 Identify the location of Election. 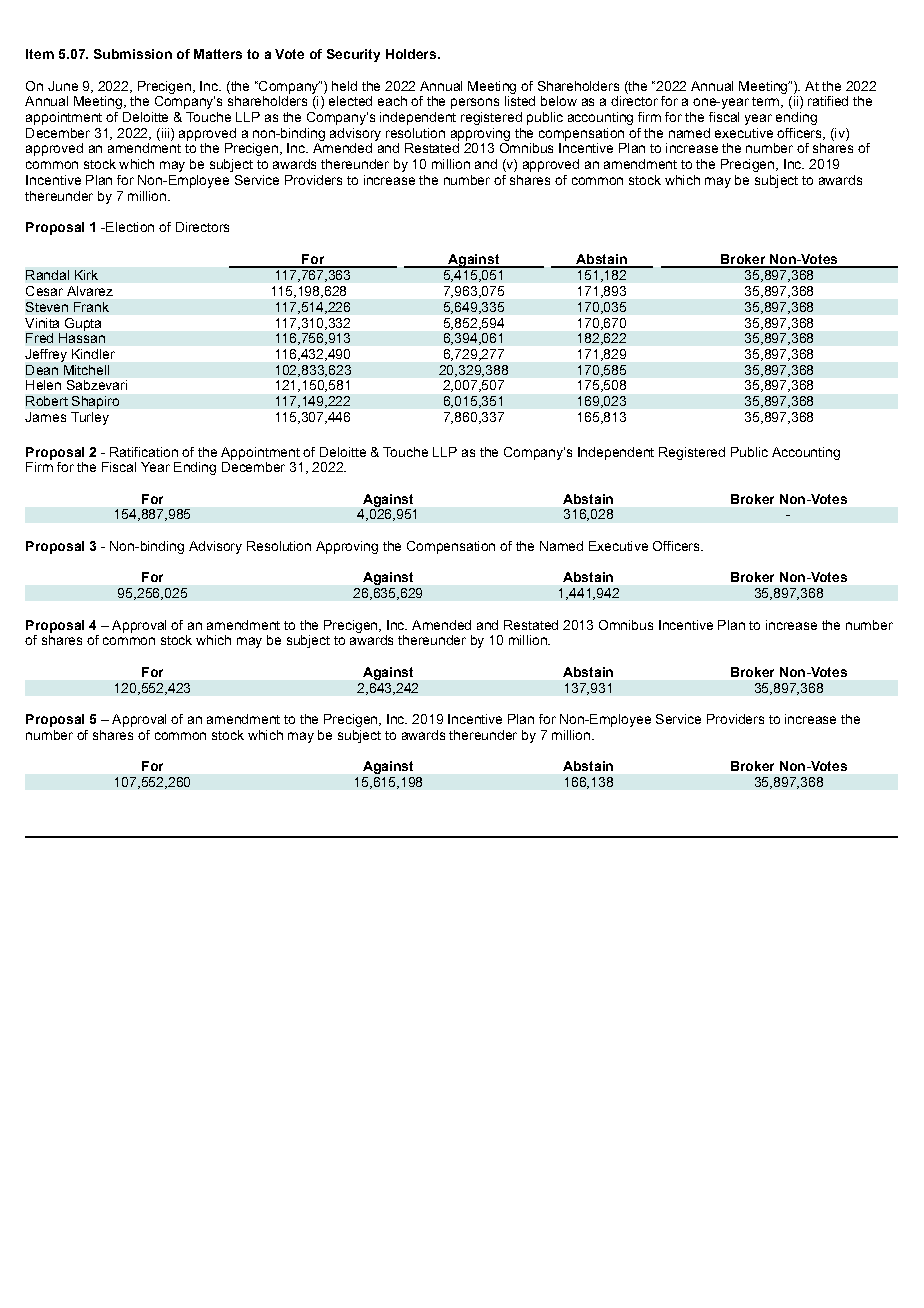
(129, 227).
